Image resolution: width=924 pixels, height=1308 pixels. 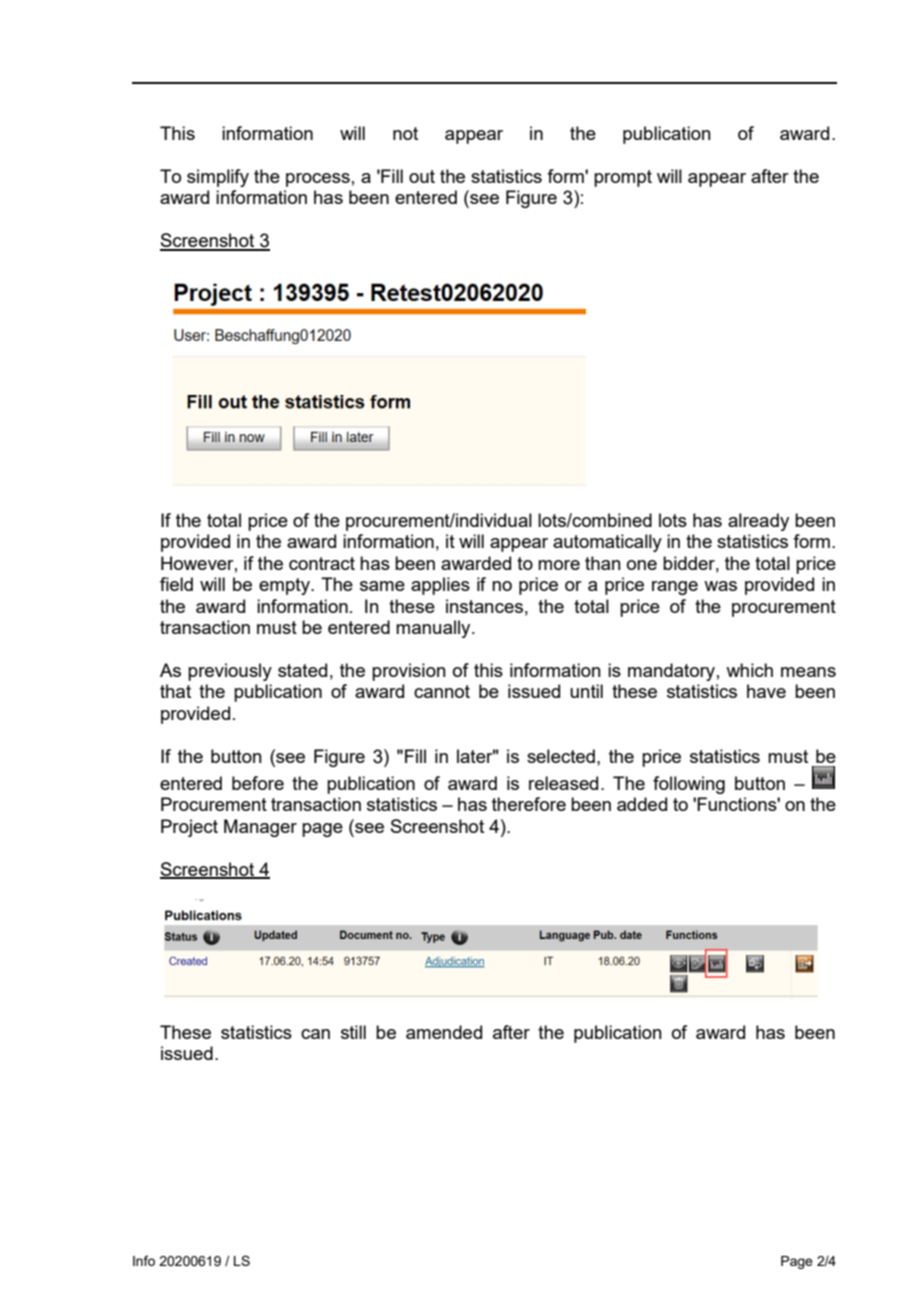 What do you see at coordinates (422, 176) in the screenshot?
I see `out` at bounding box center [422, 176].
